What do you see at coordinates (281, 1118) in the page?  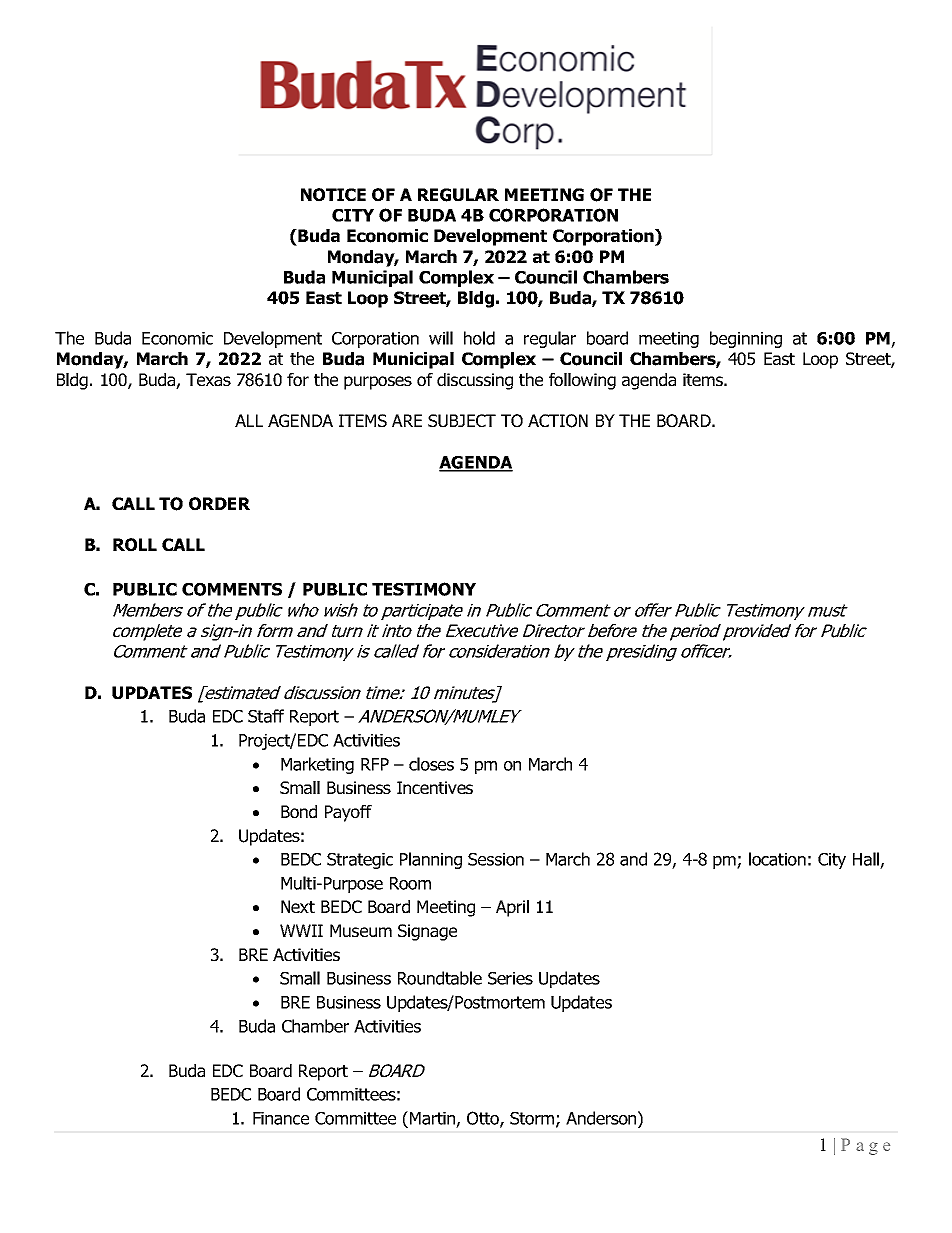 I see `Finance` at bounding box center [281, 1118].
